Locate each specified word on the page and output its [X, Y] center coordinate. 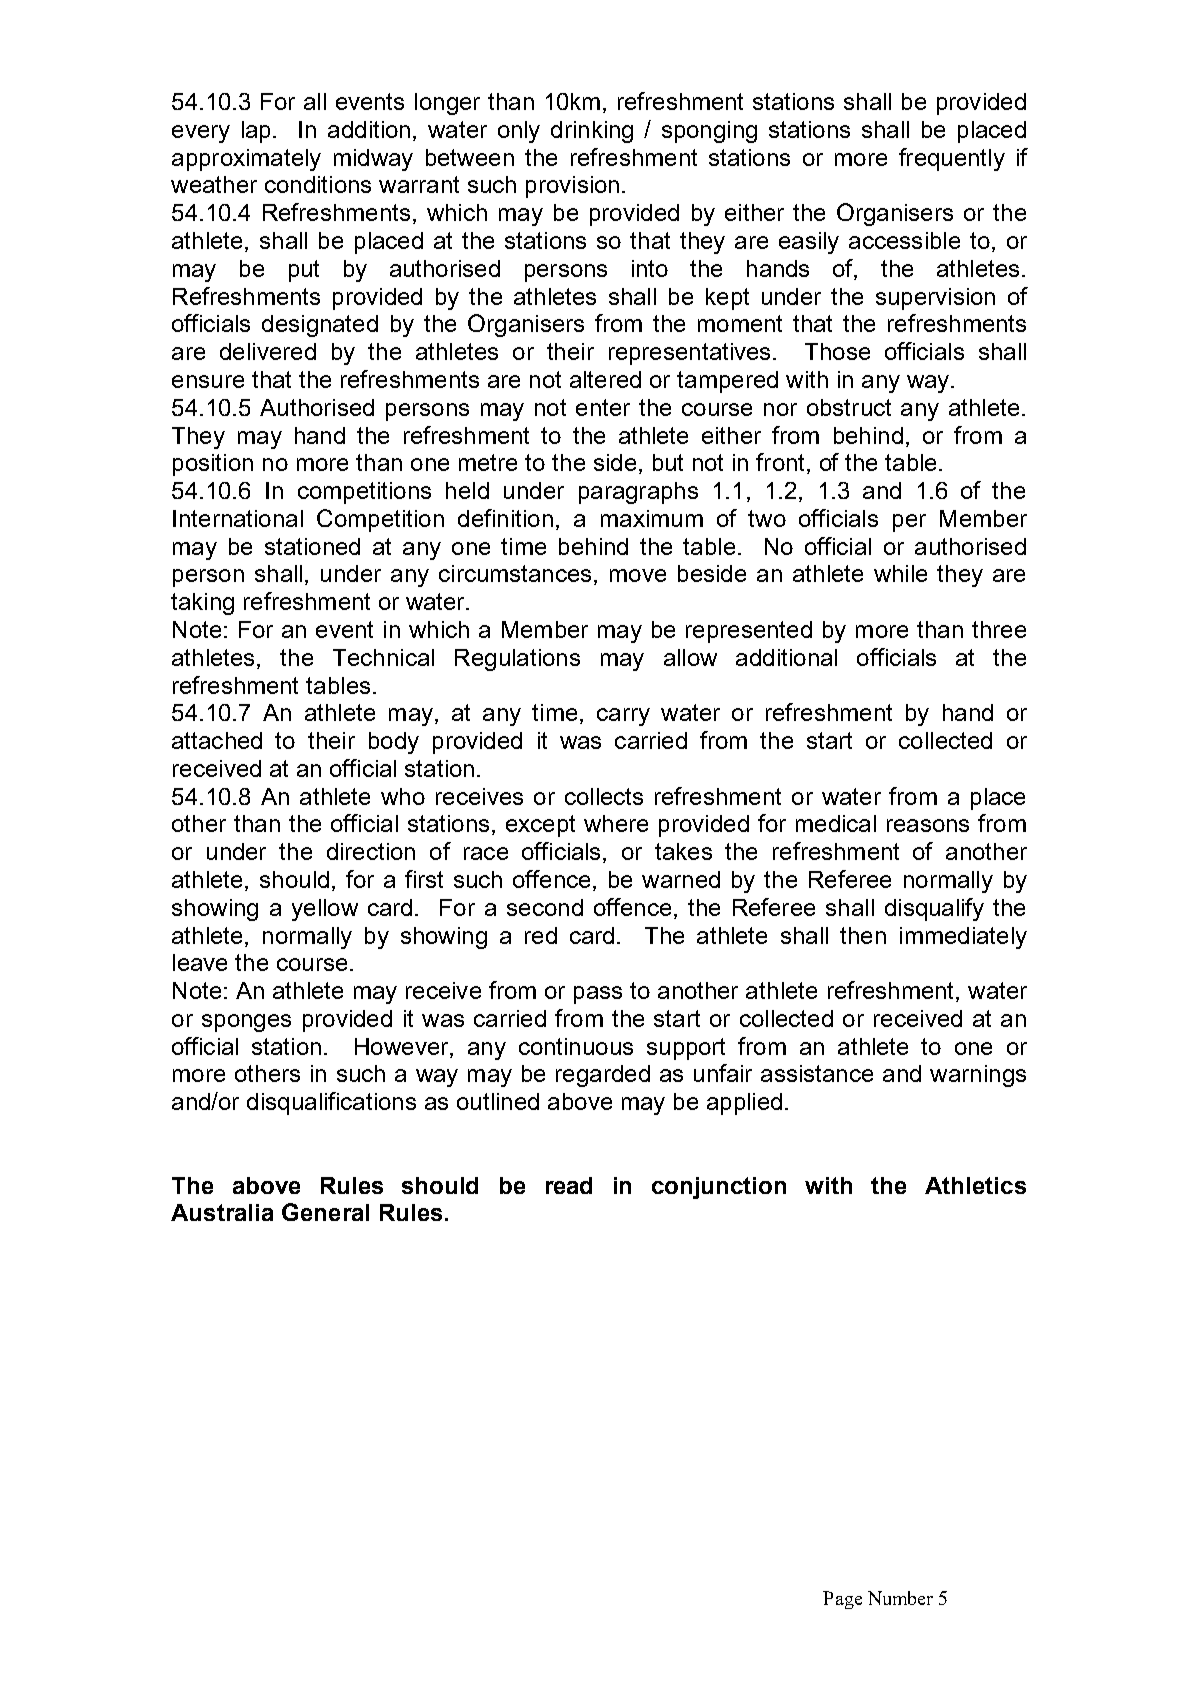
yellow [325, 910]
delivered [268, 351]
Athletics [975, 1185]
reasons [928, 825]
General [325, 1212]
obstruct [849, 407]
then [863, 935]
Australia [222, 1212]
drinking [592, 132]
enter [603, 407]
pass [598, 995]
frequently [952, 159]
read [569, 1185]
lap [256, 132]
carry [623, 717]
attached [217, 740]
